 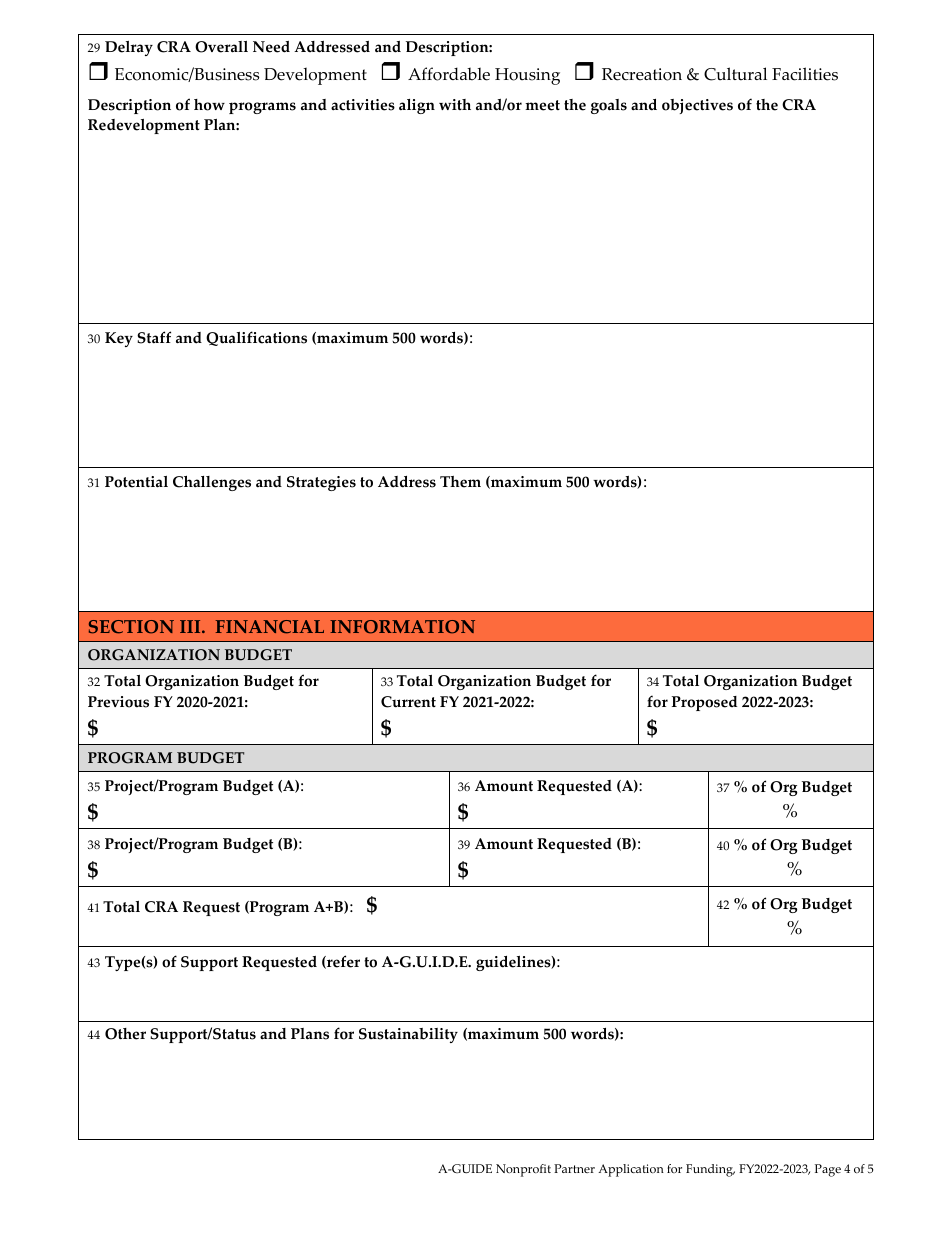 I want to click on Proposed, so click(x=704, y=703).
